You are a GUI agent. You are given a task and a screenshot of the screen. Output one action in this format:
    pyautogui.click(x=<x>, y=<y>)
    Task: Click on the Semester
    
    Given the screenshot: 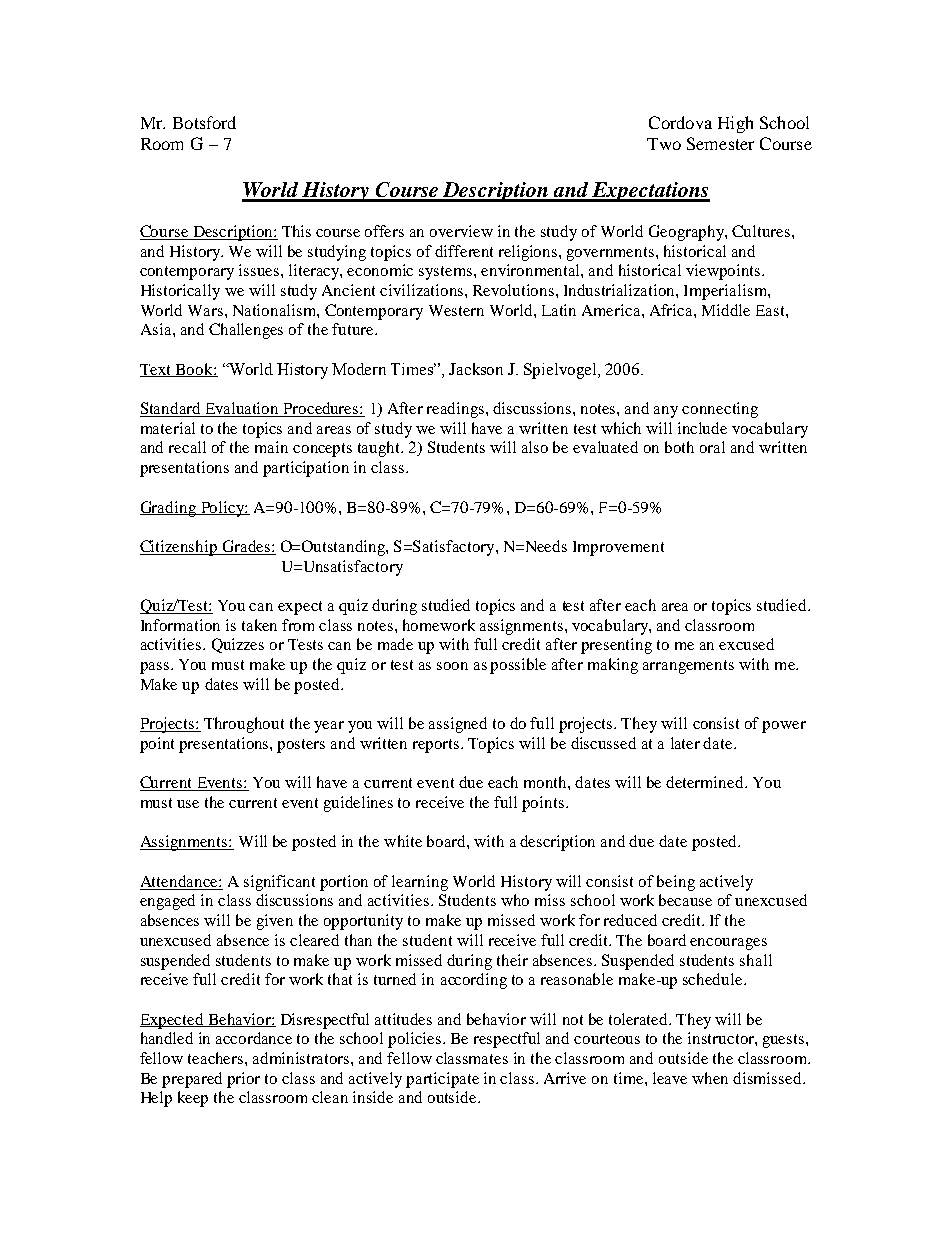 What is the action you would take?
    pyautogui.click(x=720, y=143)
